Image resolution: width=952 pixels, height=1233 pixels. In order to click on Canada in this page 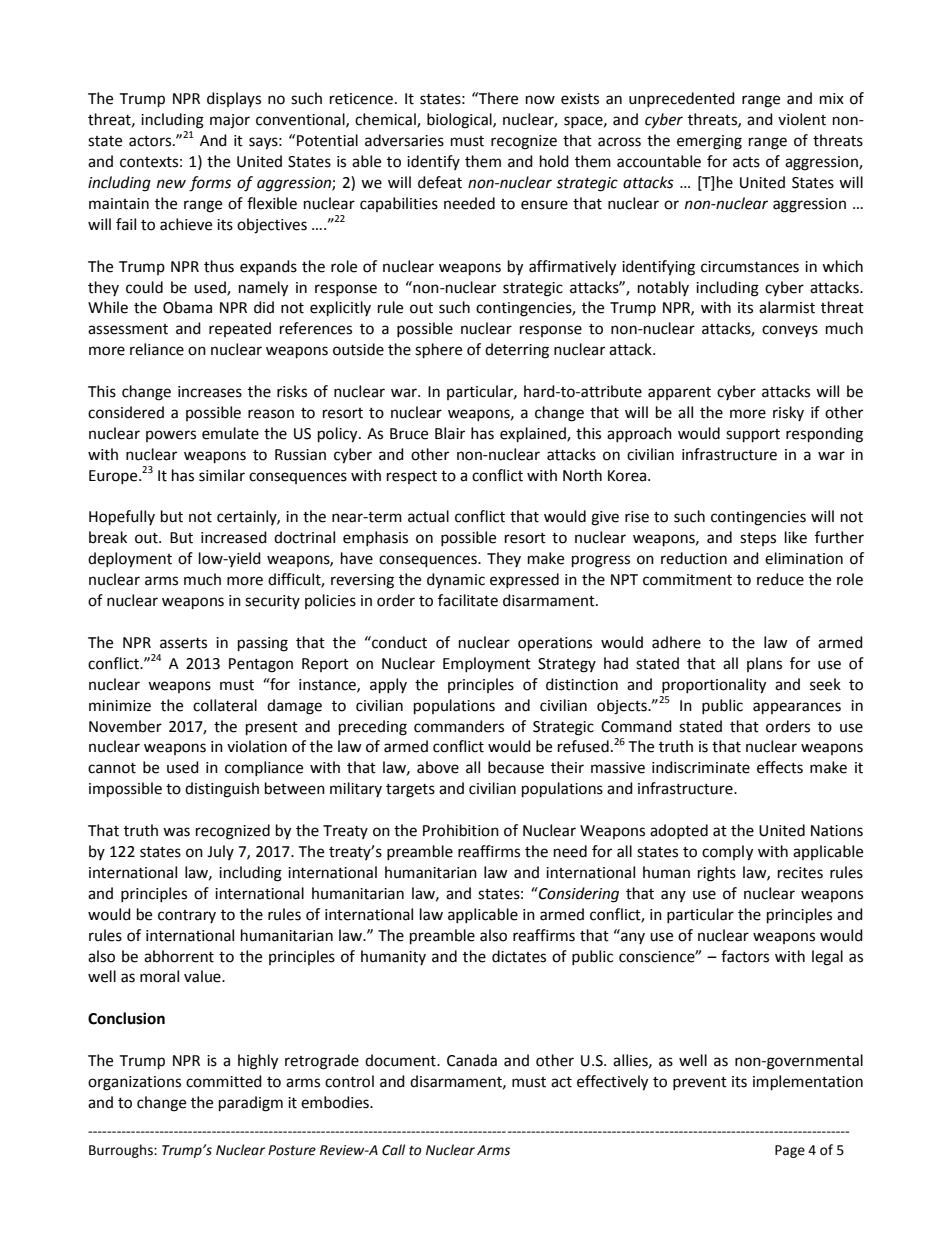, I will do `click(472, 1060)`.
